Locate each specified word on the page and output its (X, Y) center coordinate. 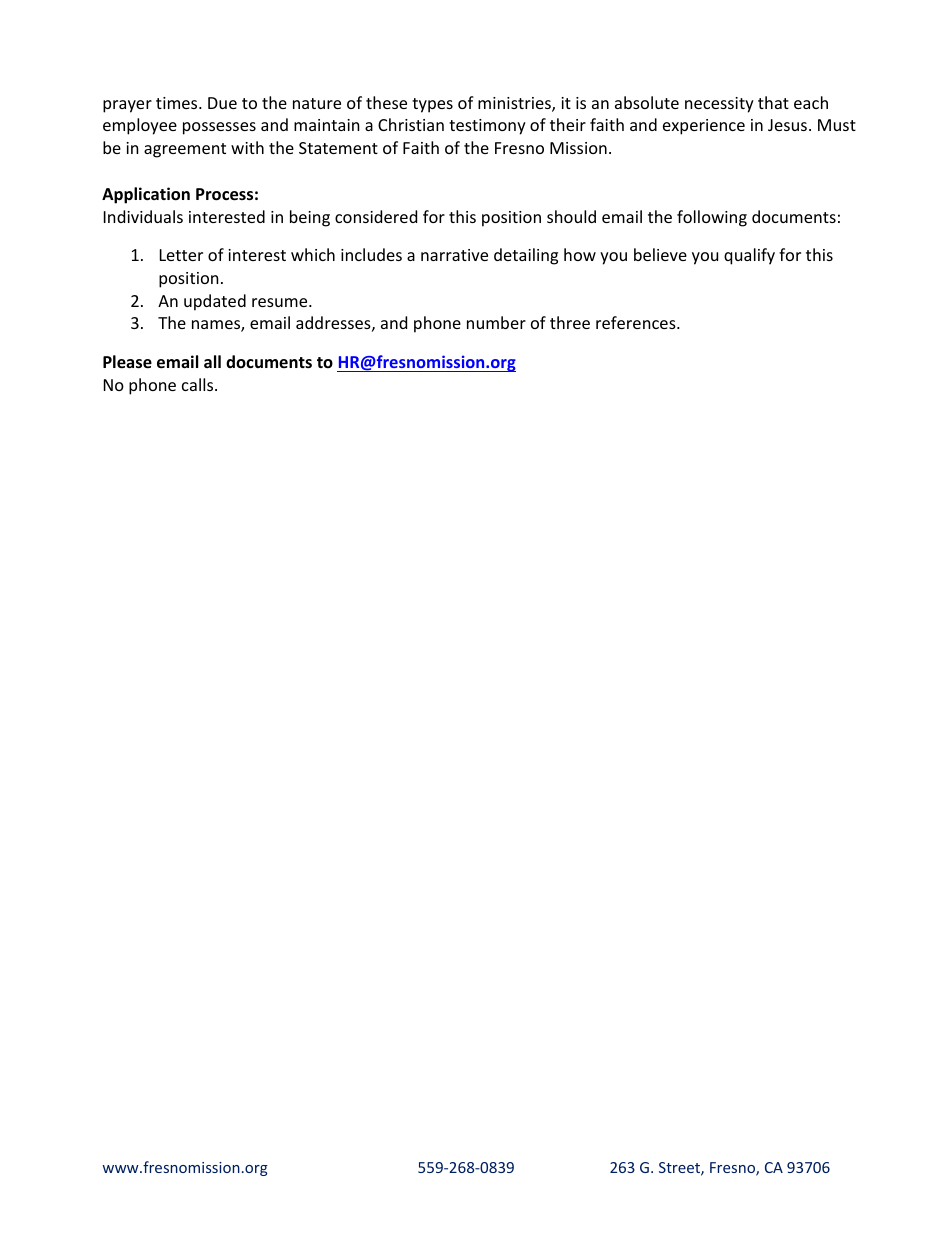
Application (146, 195)
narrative (454, 255)
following (712, 218)
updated (215, 302)
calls (199, 384)
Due (222, 103)
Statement (338, 148)
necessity (719, 105)
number (496, 322)
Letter (181, 255)
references (637, 322)
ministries (515, 104)
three (570, 322)
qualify (749, 256)
